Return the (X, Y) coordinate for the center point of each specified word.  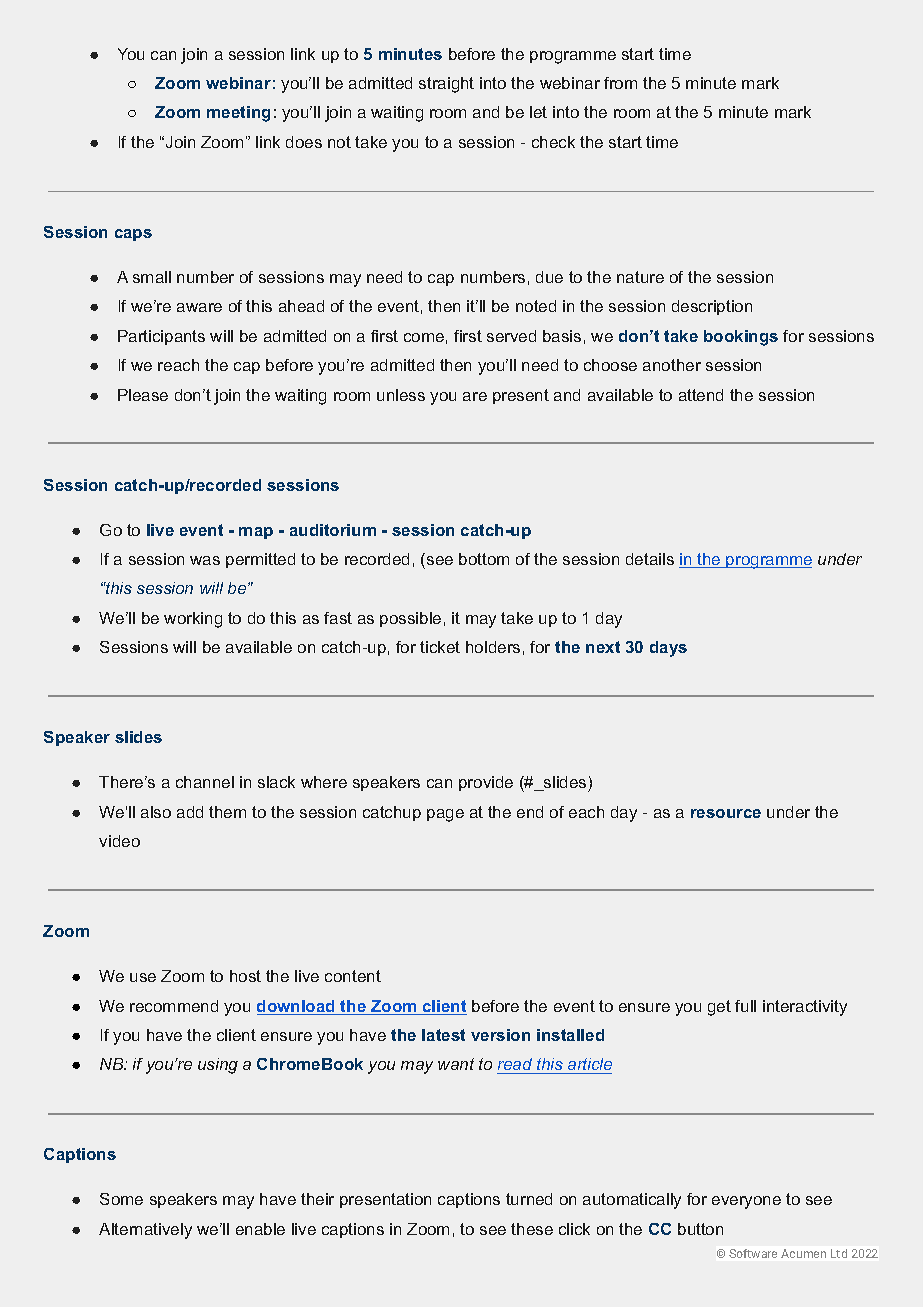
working (193, 620)
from (620, 83)
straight (446, 85)
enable (260, 1229)
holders (493, 647)
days (668, 649)
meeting (238, 114)
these (532, 1229)
